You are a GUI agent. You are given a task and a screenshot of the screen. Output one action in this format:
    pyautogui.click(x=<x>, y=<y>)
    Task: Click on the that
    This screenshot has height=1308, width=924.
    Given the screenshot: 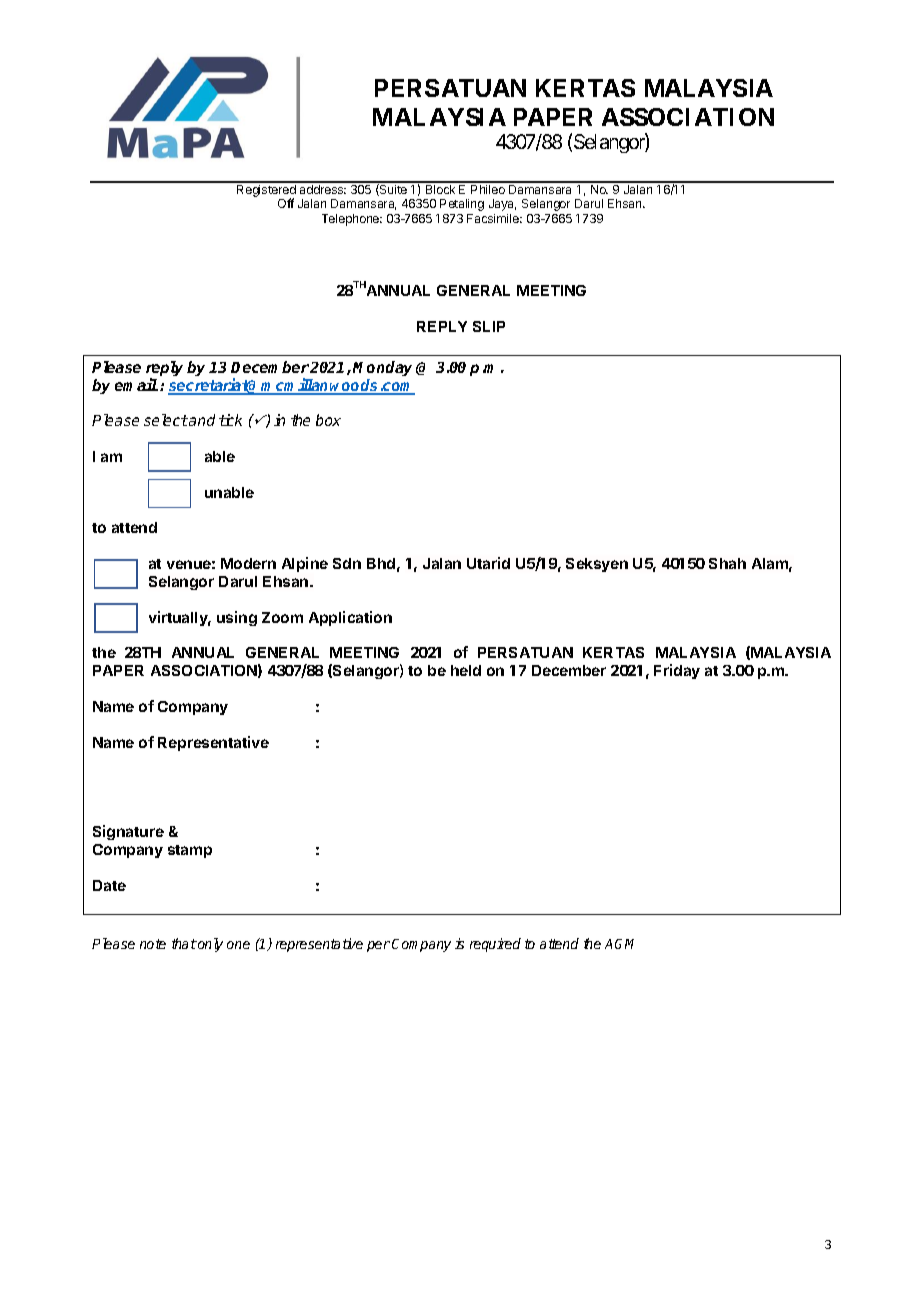 What is the action you would take?
    pyautogui.click(x=184, y=943)
